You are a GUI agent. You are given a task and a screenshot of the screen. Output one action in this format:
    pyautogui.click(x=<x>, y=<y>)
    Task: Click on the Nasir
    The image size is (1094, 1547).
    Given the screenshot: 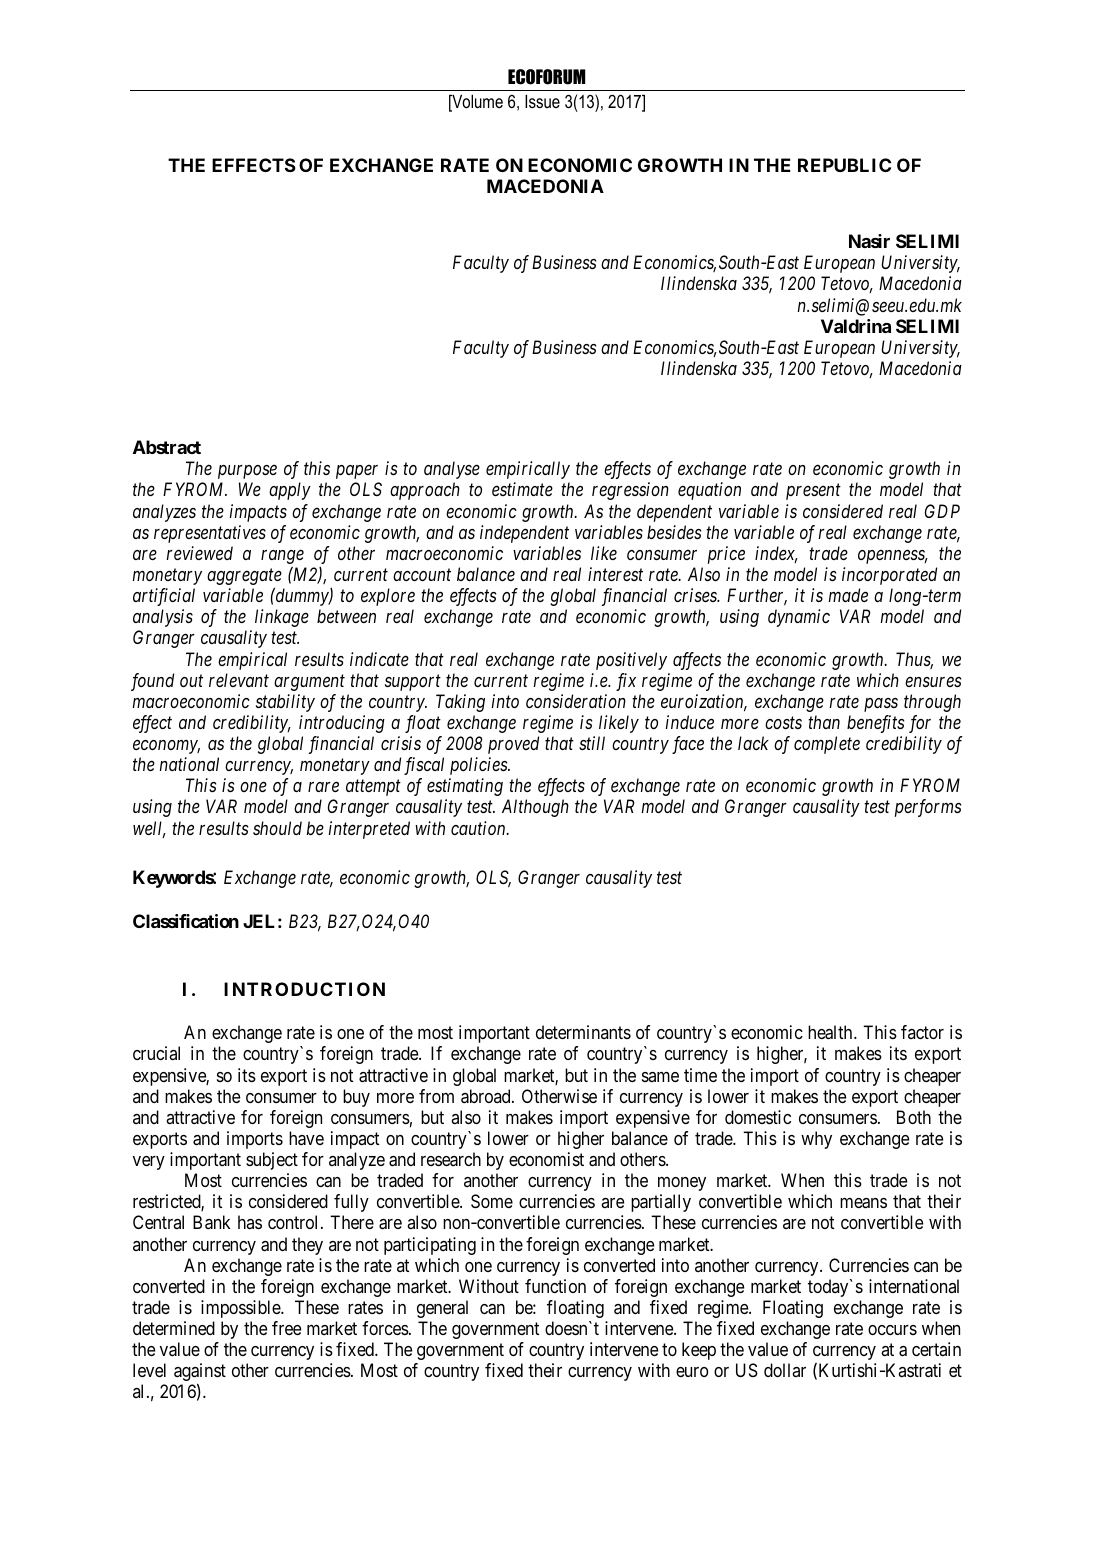 What is the action you would take?
    pyautogui.click(x=869, y=241)
